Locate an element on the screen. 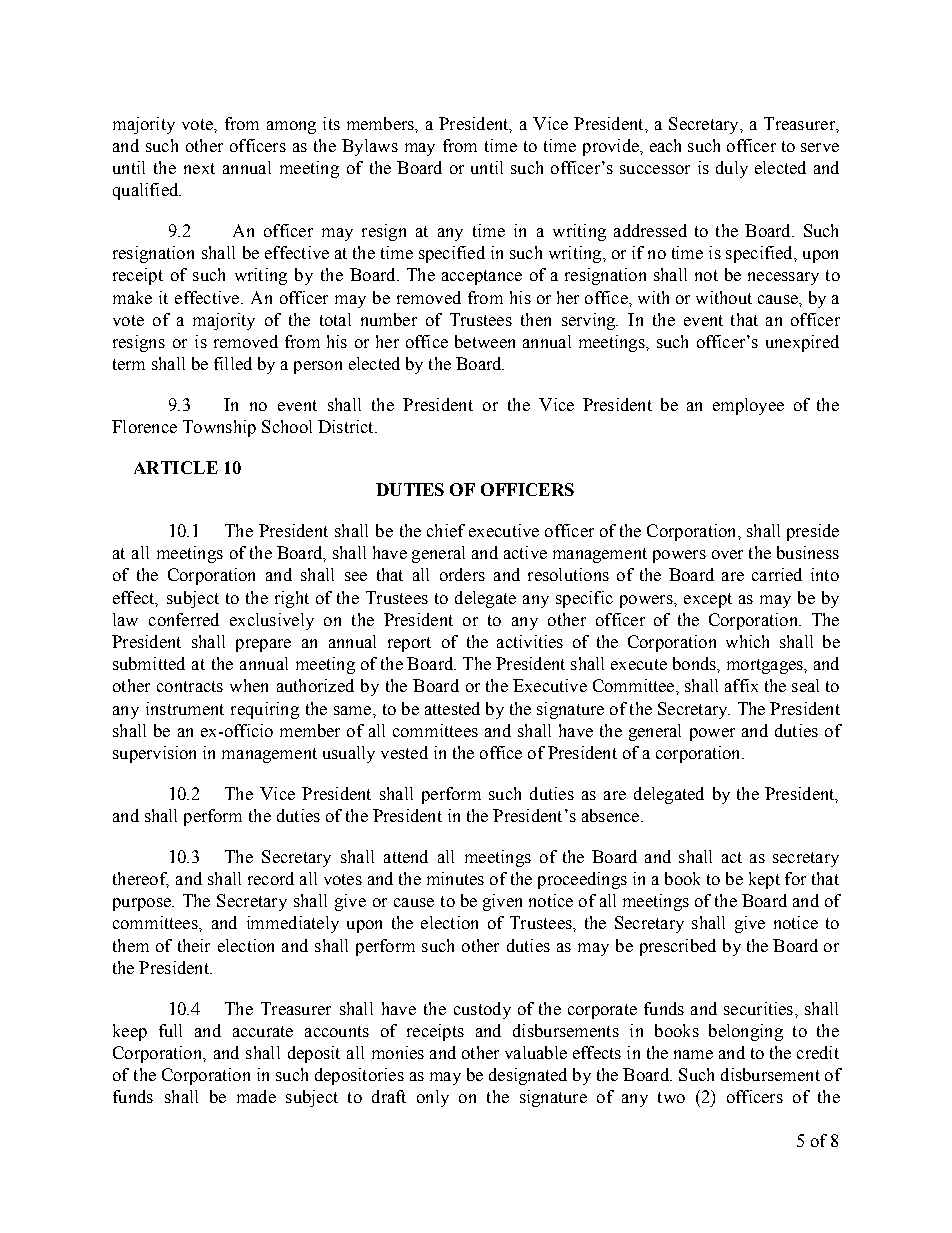 The height and width of the screenshot is (1233, 952). name is located at coordinates (693, 1054).
